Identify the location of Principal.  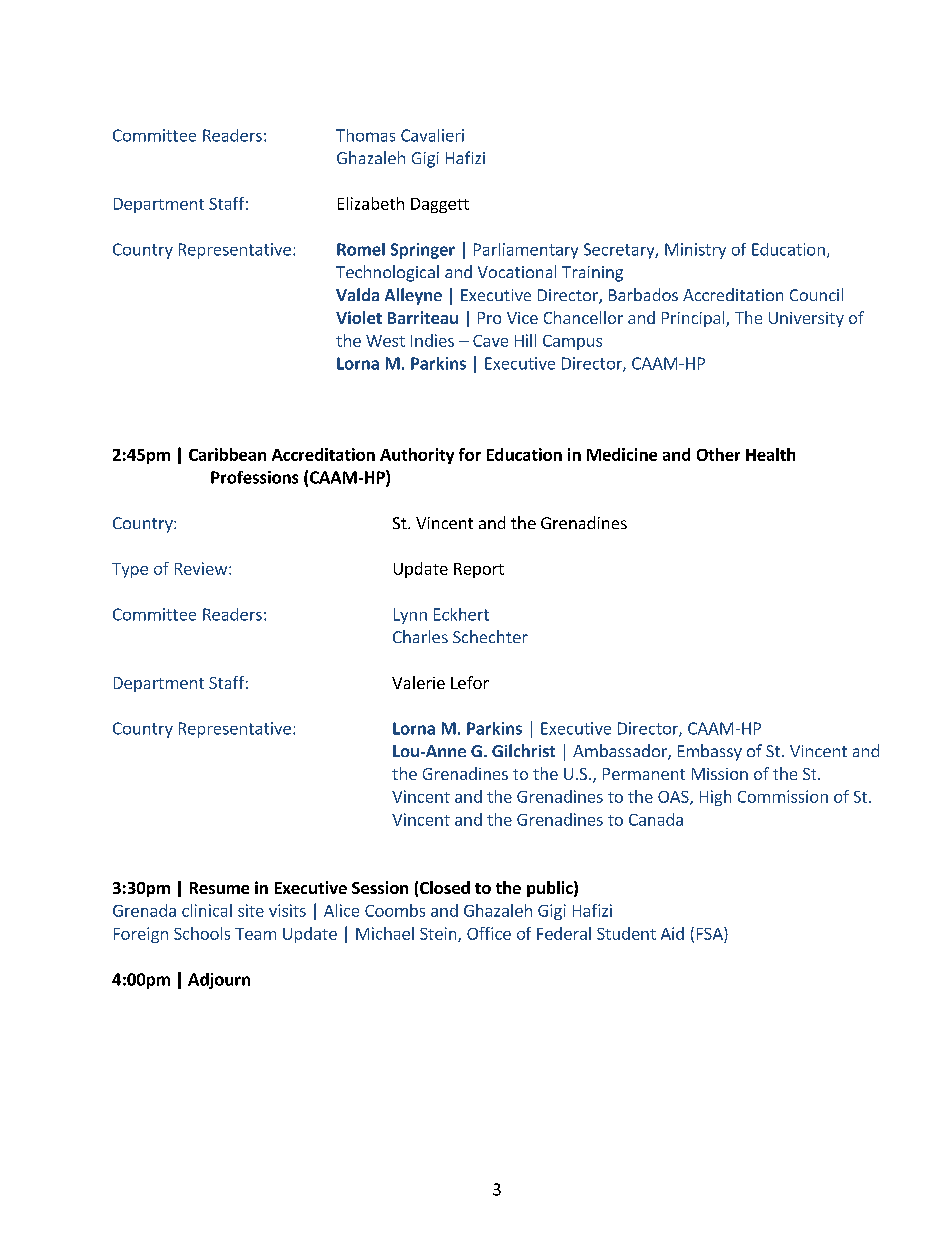
(694, 319).
